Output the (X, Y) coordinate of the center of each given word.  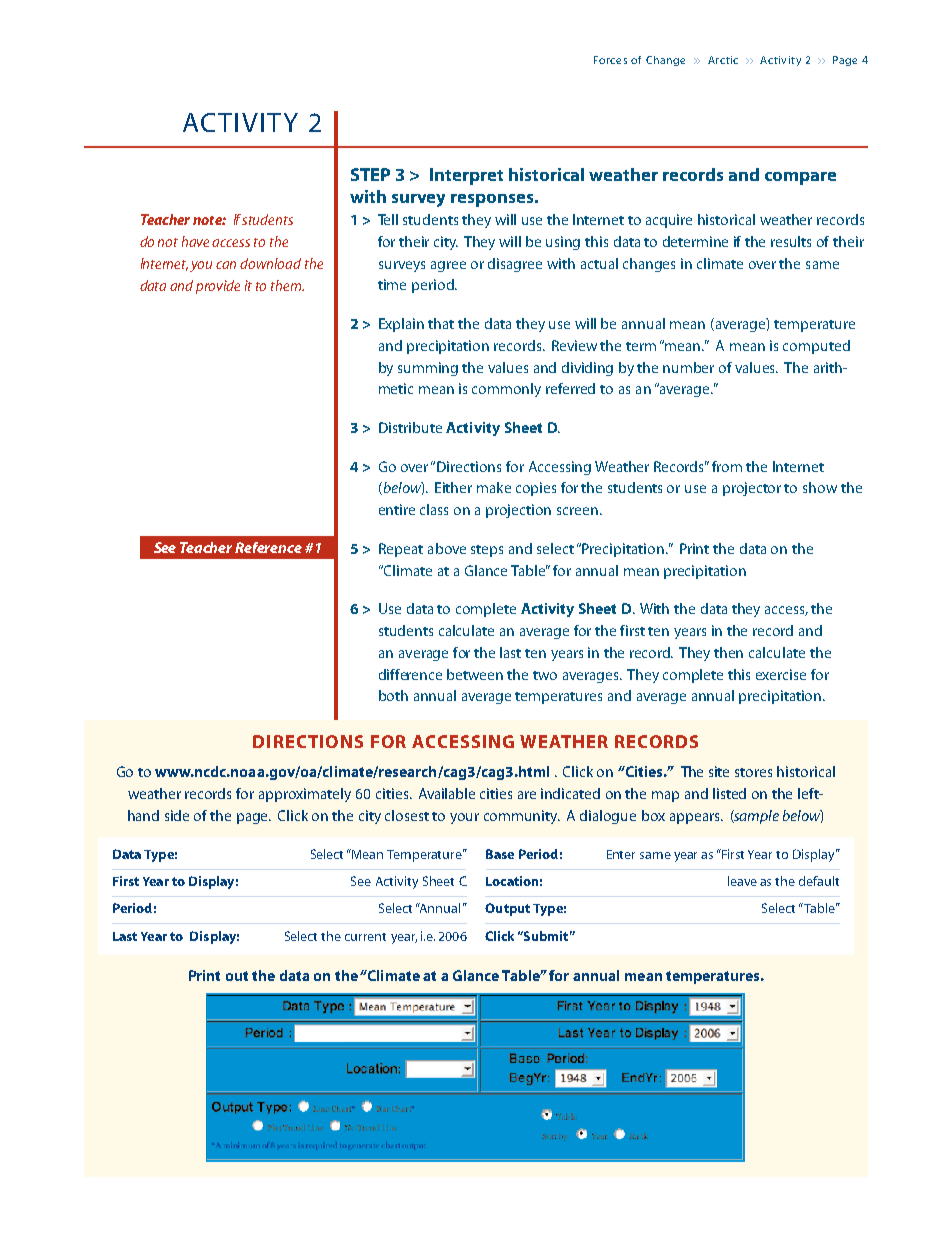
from (727, 466)
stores (753, 772)
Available (447, 793)
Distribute (410, 427)
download (270, 263)
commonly (506, 390)
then (728, 652)
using (563, 243)
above (447, 548)
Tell (388, 219)
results (791, 241)
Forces (610, 60)
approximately (305, 795)
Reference (268, 547)
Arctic (723, 60)
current (365, 937)
